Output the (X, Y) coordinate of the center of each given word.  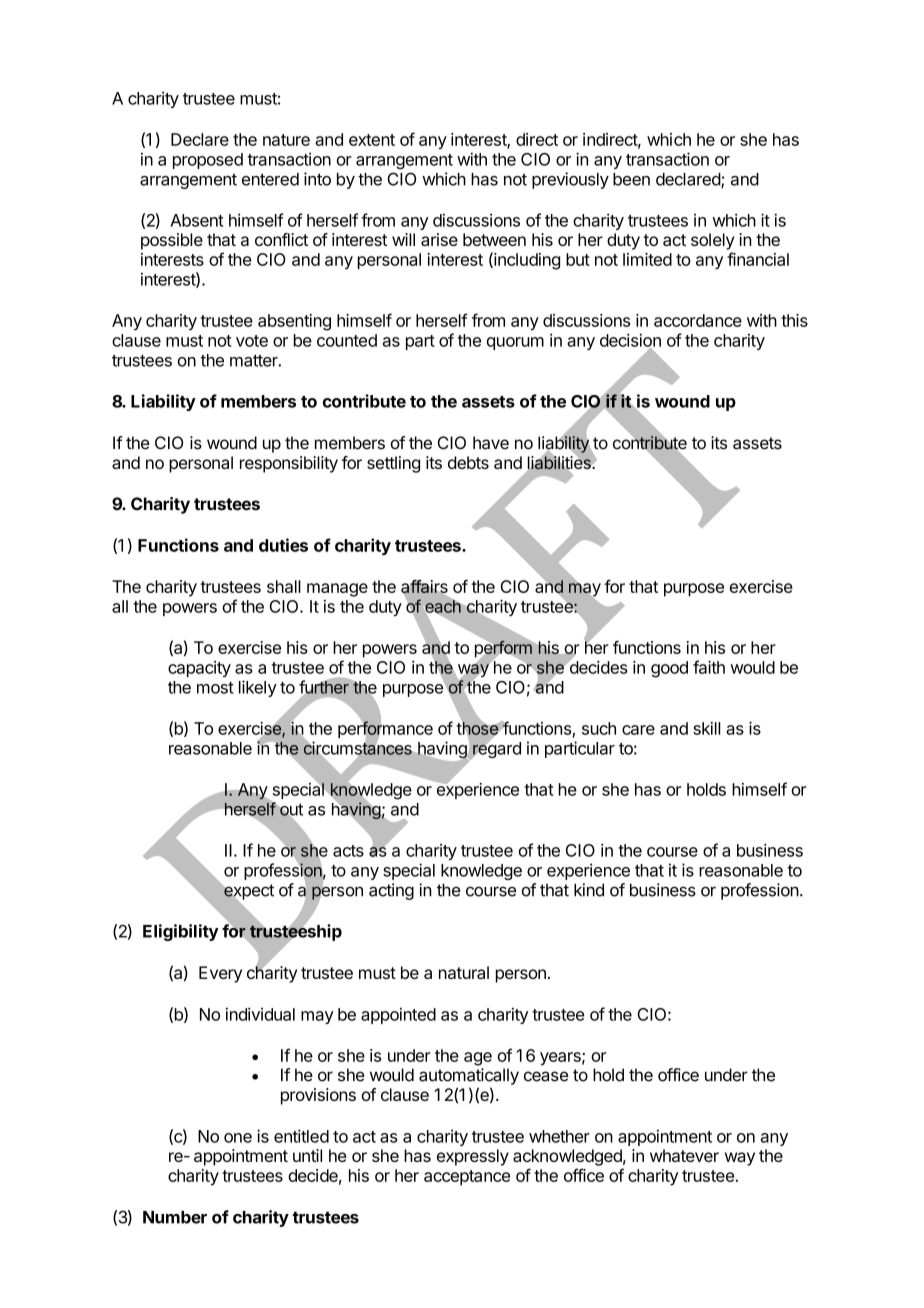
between (494, 239)
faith (709, 667)
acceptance (467, 1178)
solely (712, 241)
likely (258, 688)
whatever (684, 1155)
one (238, 1138)
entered (270, 179)
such (599, 728)
